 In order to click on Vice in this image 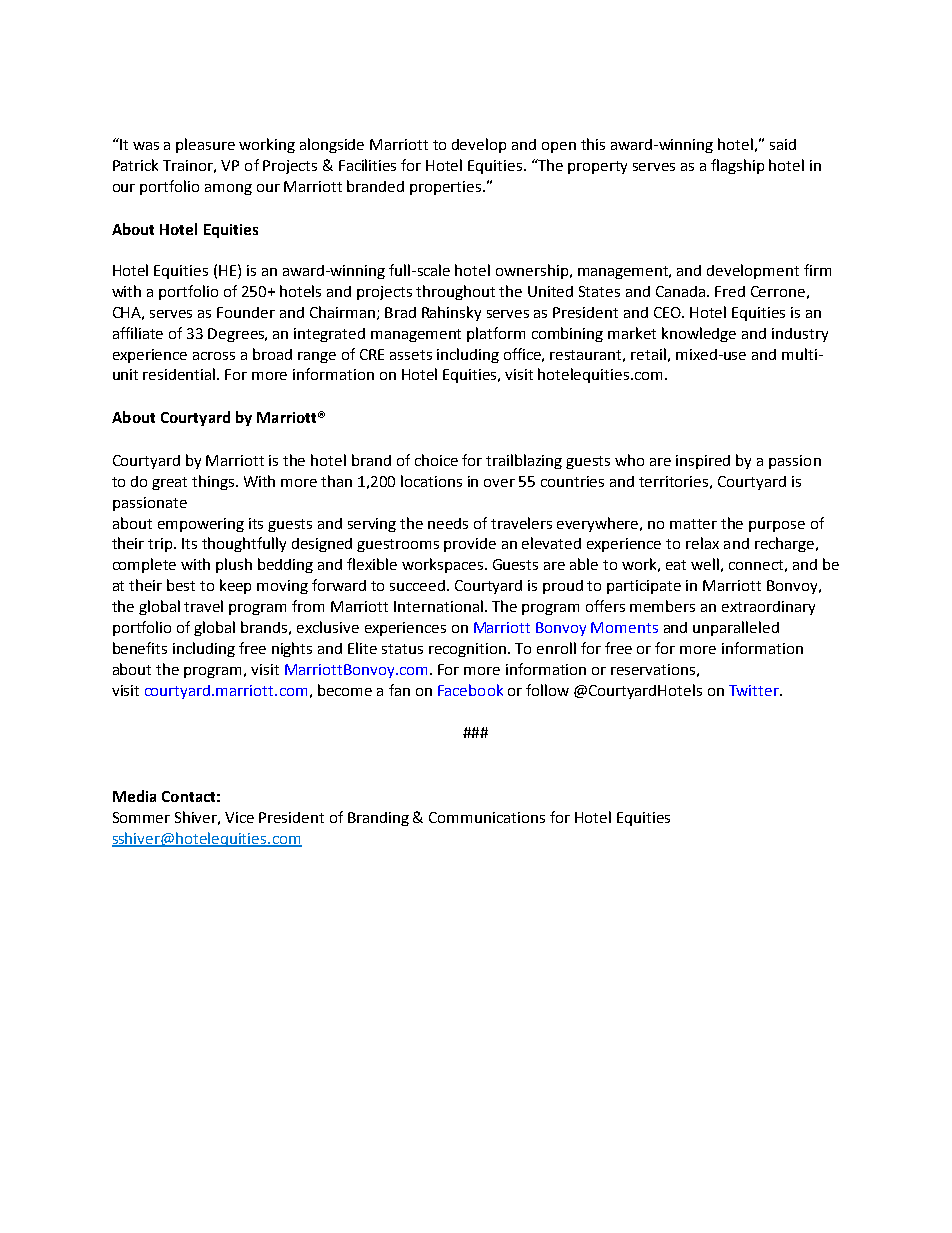, I will do `click(239, 817)`.
